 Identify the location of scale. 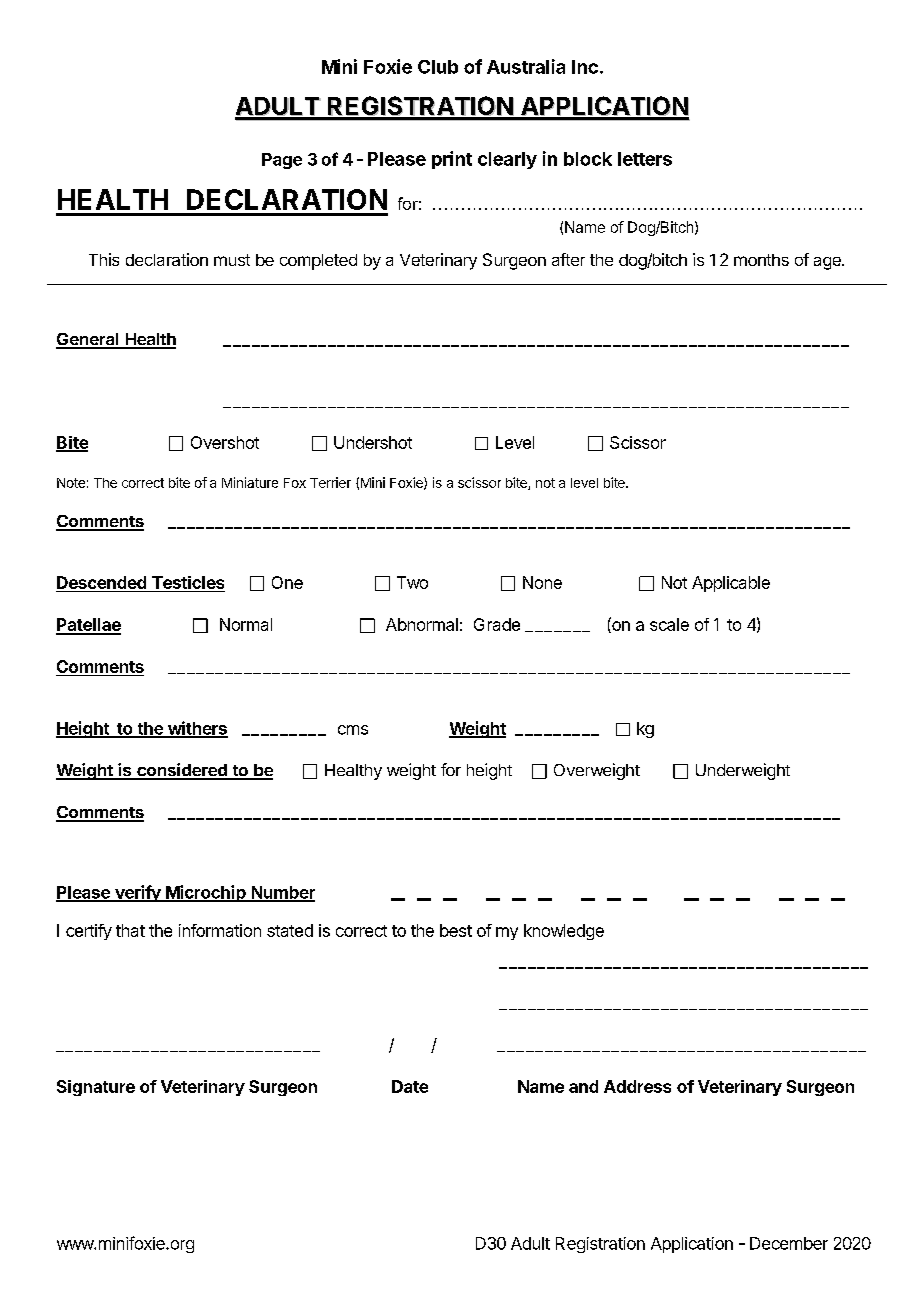
(669, 624).
